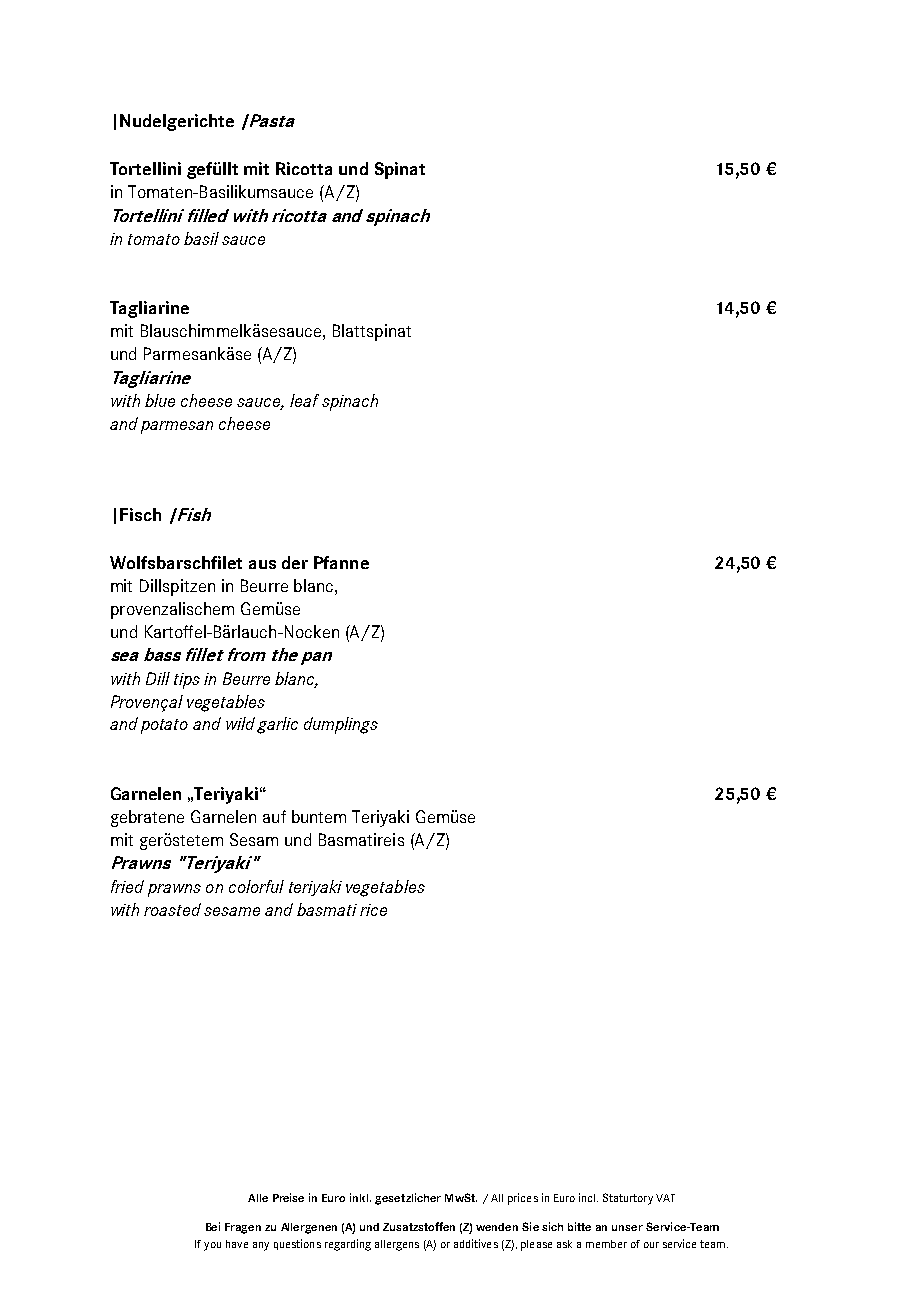  Describe the element at coordinates (360, 1197) in the page. I see `inkl` at that location.
